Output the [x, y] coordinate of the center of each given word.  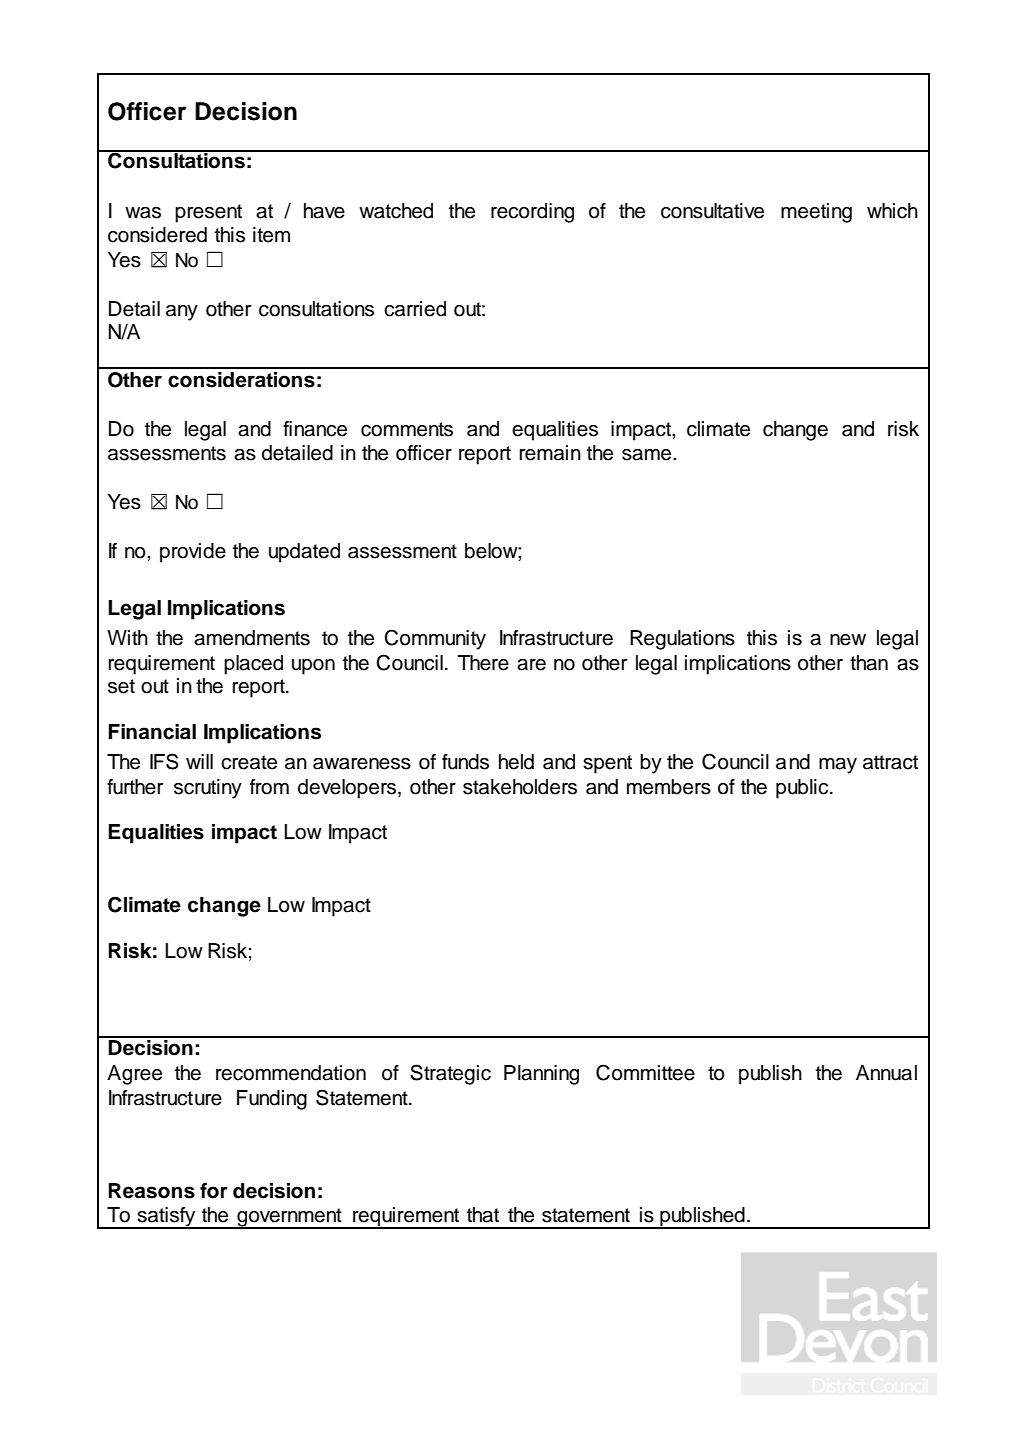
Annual [886, 1073]
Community [435, 639]
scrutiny [208, 789]
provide [193, 553]
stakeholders [520, 787]
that [483, 1215]
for [214, 1191]
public [803, 789]
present [208, 213]
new [848, 640]
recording [532, 213]
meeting [816, 213]
